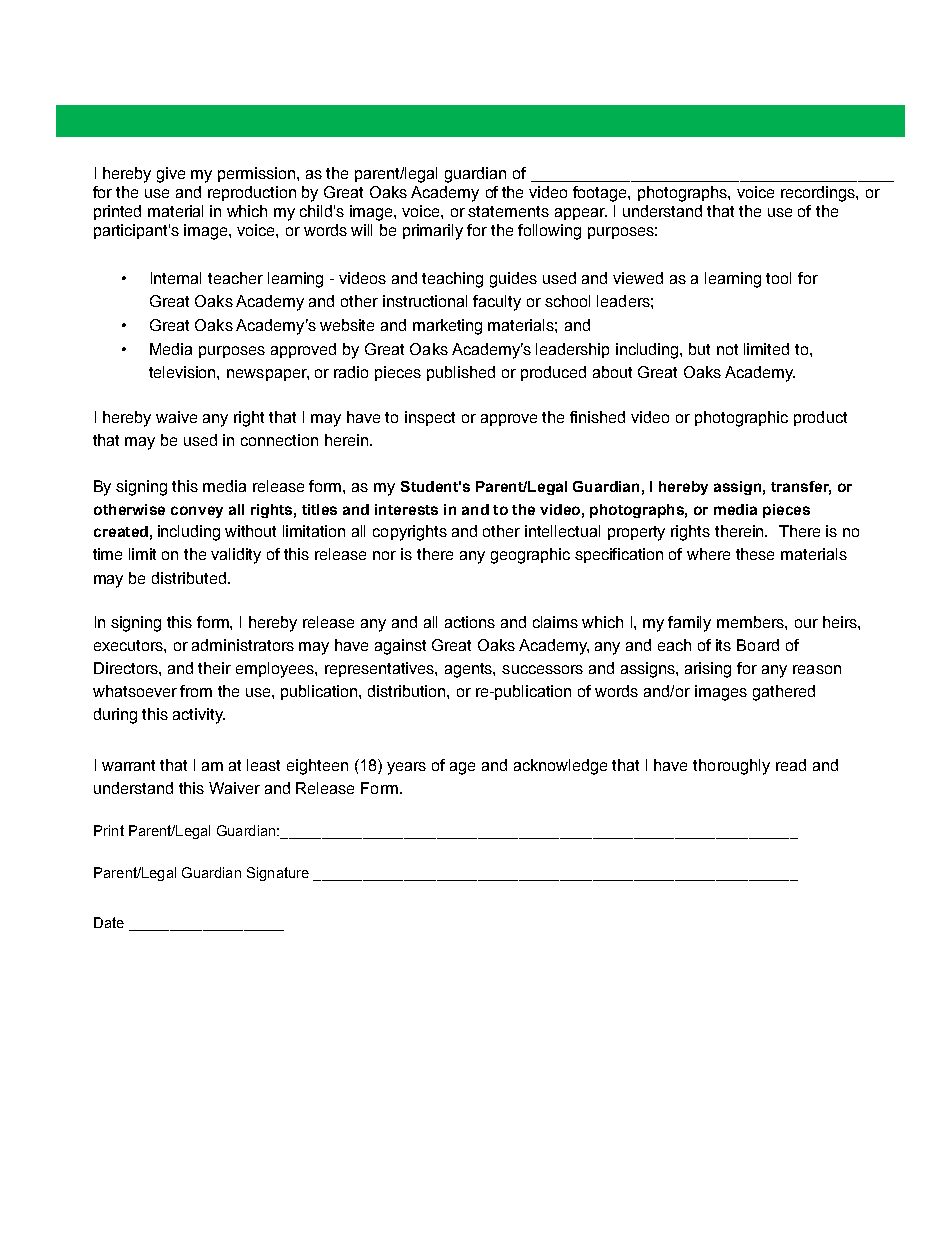 Image resolution: width=952 pixels, height=1233 pixels. Describe the element at coordinates (406, 768) in the image. I see `years` at that location.
